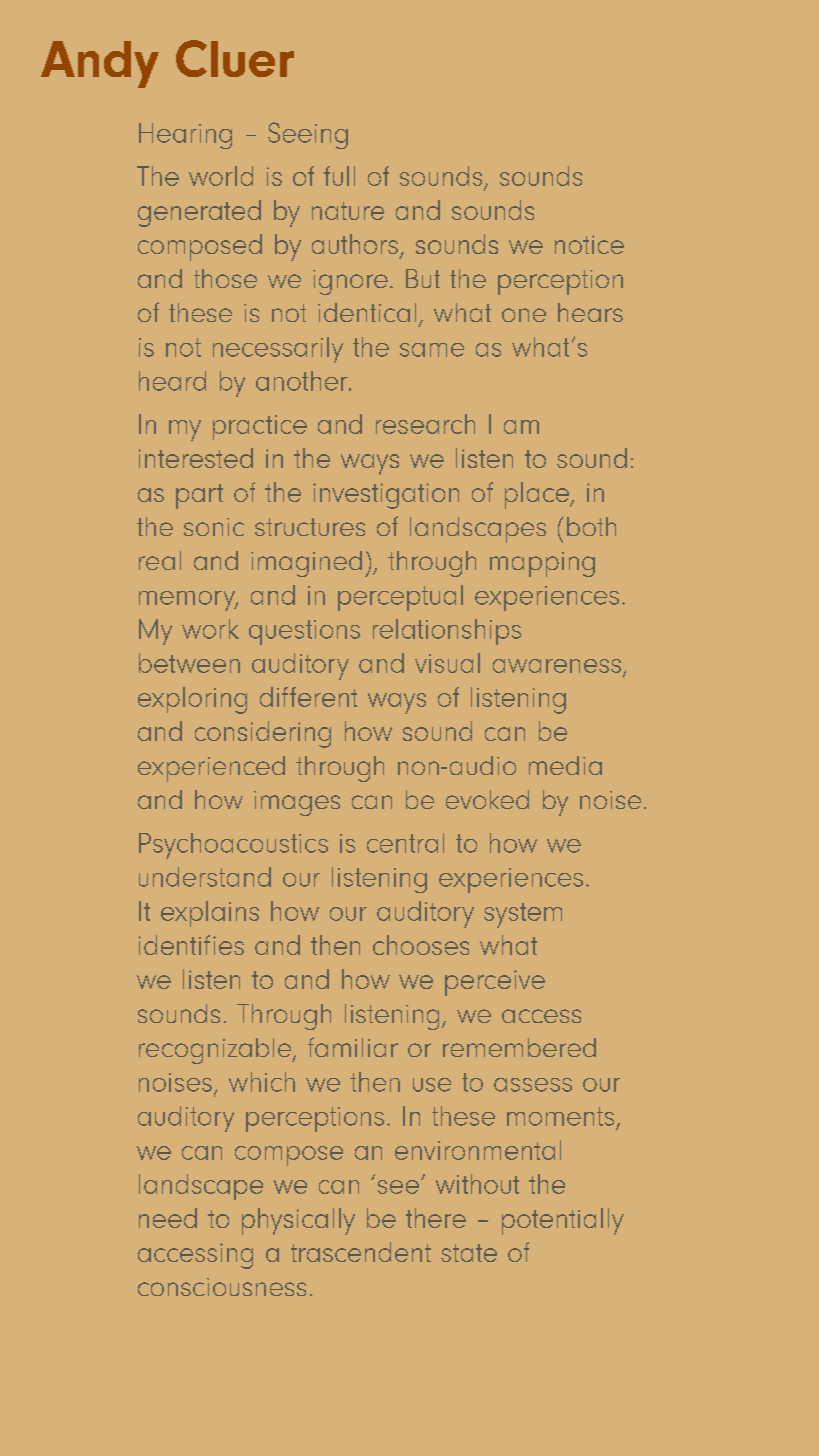 This screenshot has width=819, height=1456. I want to click on one, so click(524, 315).
